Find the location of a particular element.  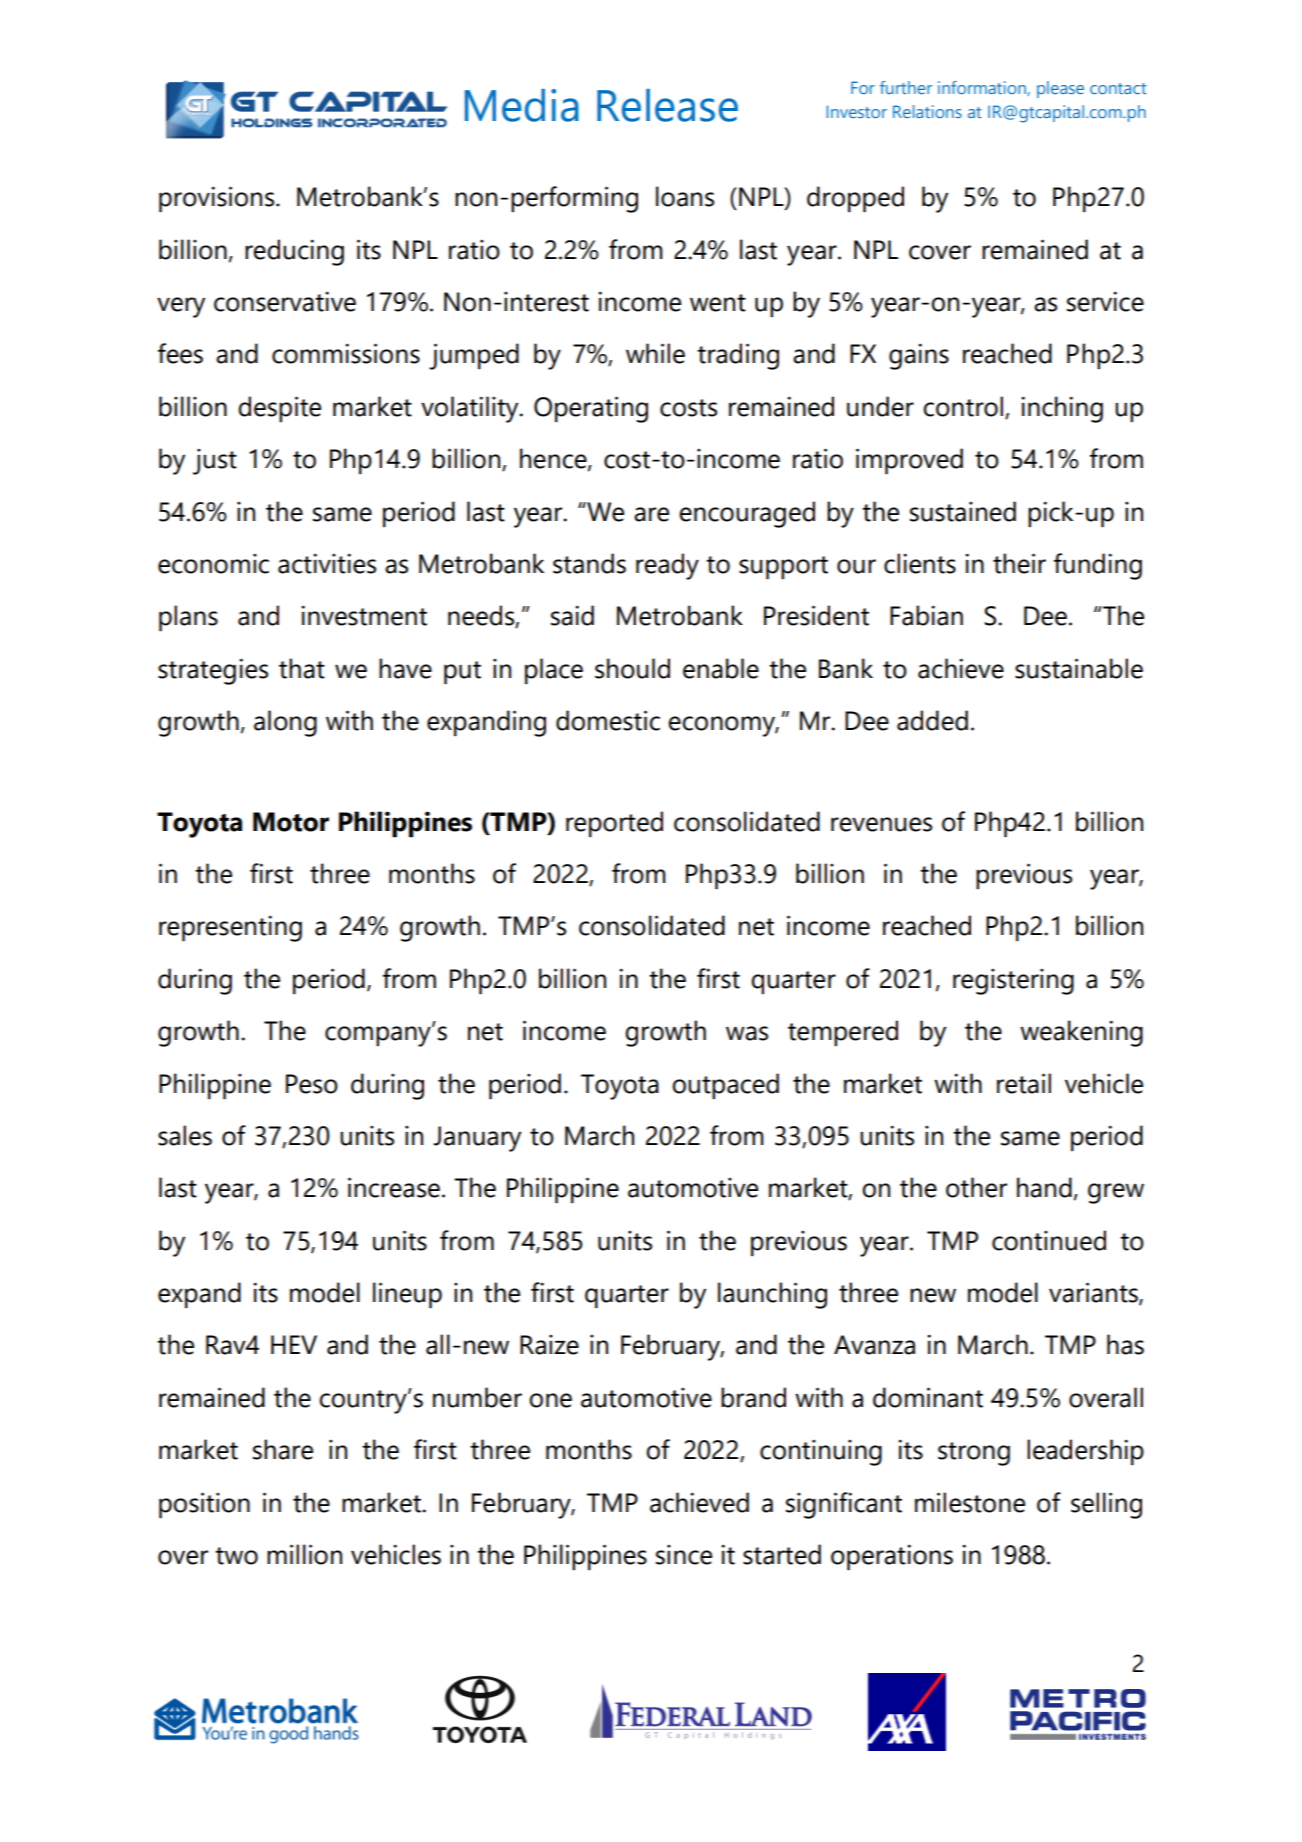

since is located at coordinates (684, 1555).
